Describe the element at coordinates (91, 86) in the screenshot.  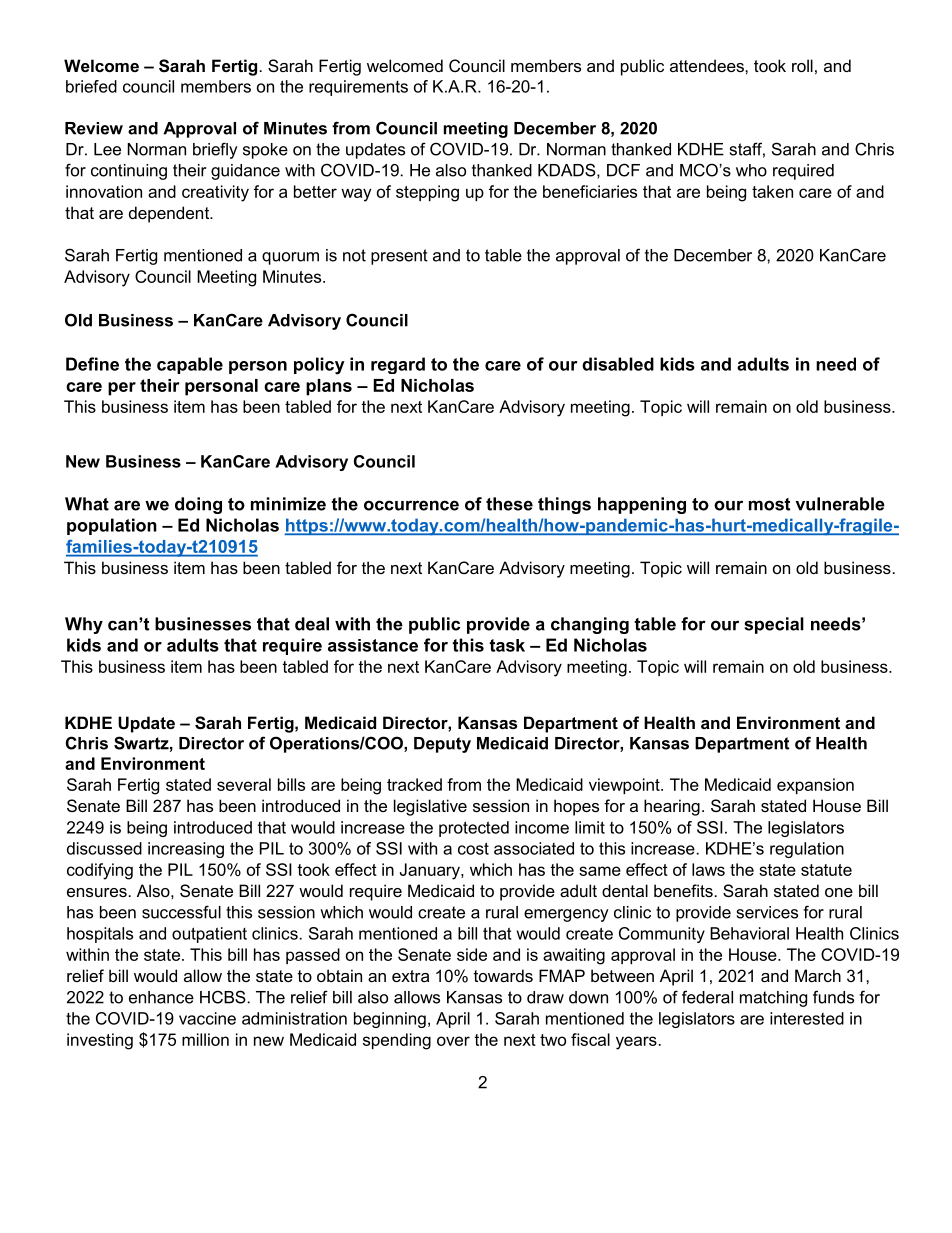
I see `briefed` at that location.
